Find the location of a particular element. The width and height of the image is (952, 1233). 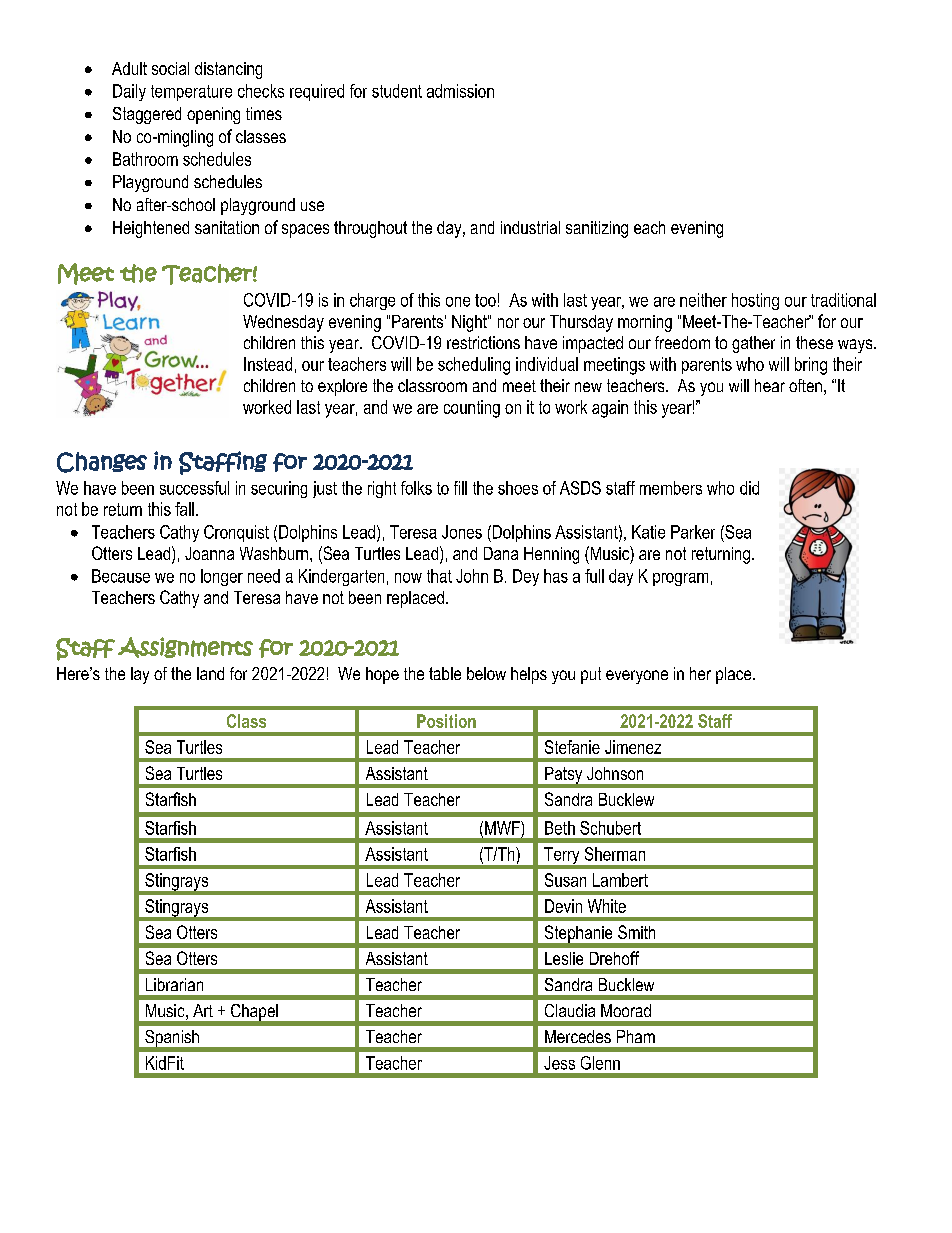

sanitizing is located at coordinates (597, 229).
